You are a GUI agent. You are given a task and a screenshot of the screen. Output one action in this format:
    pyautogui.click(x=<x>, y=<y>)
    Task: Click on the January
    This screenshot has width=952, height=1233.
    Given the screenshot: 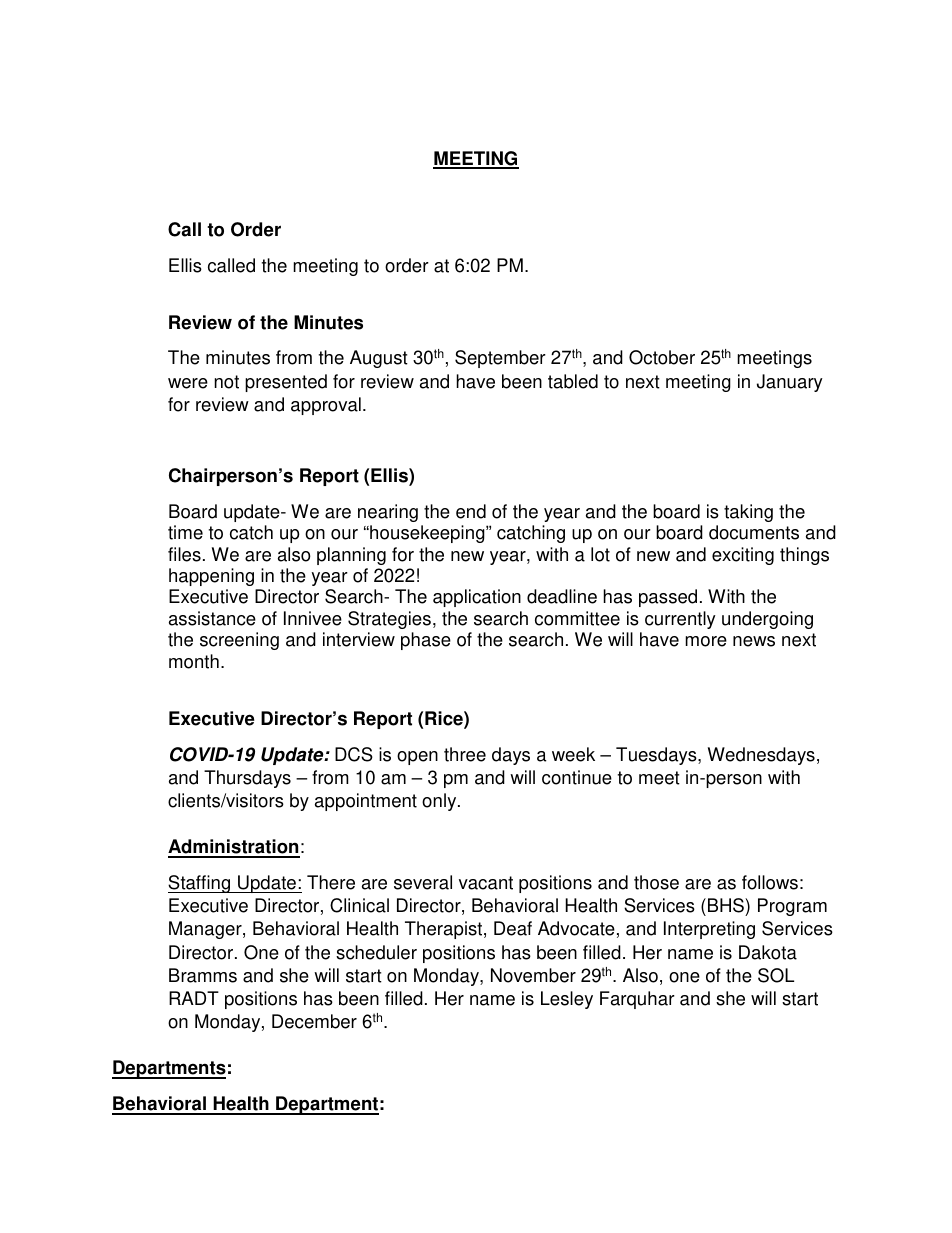 What is the action you would take?
    pyautogui.click(x=790, y=383)
